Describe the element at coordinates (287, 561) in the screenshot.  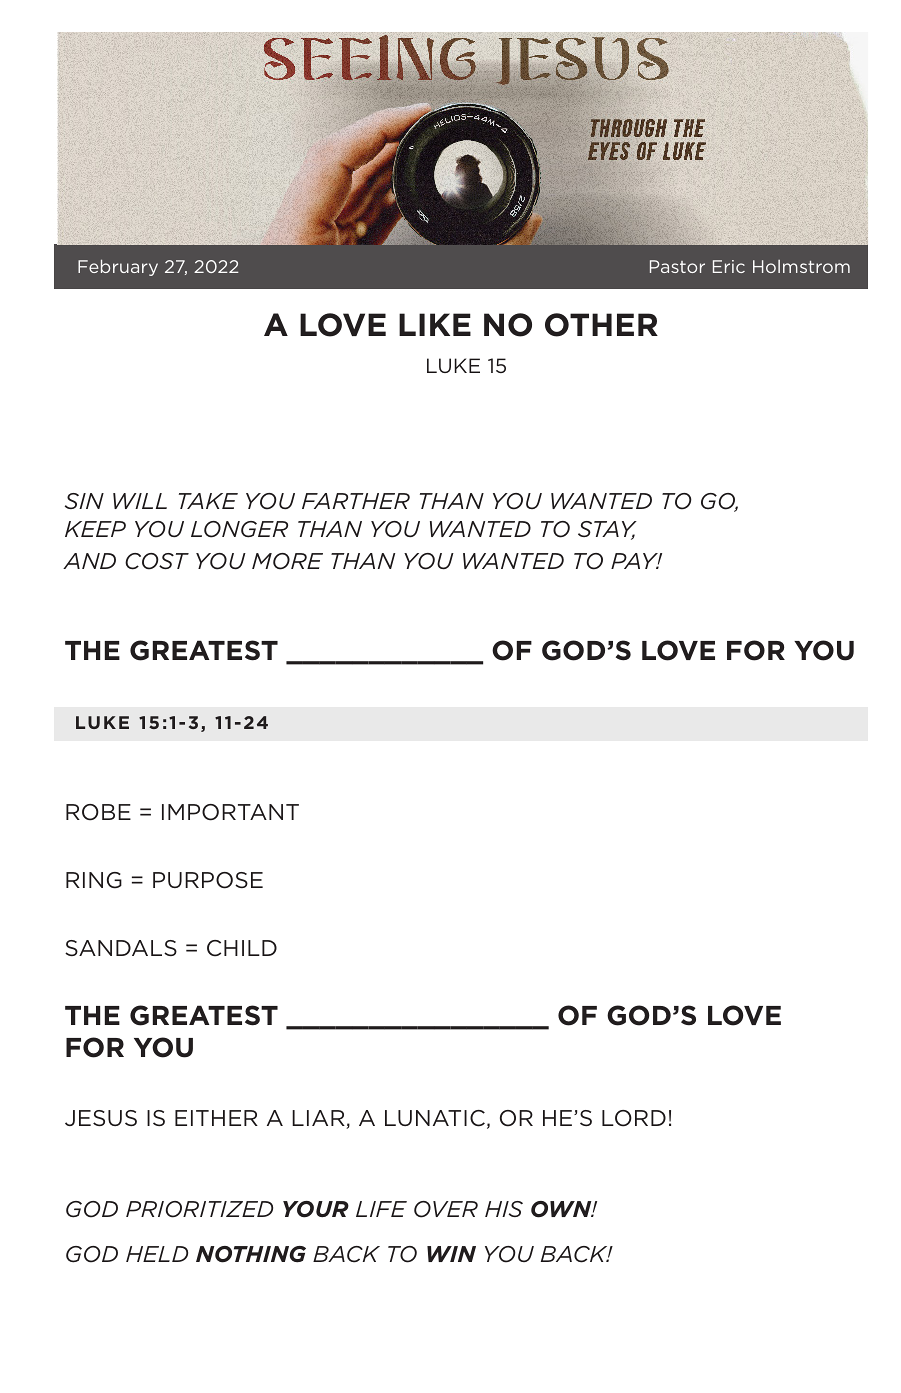
I see `MORE` at that location.
